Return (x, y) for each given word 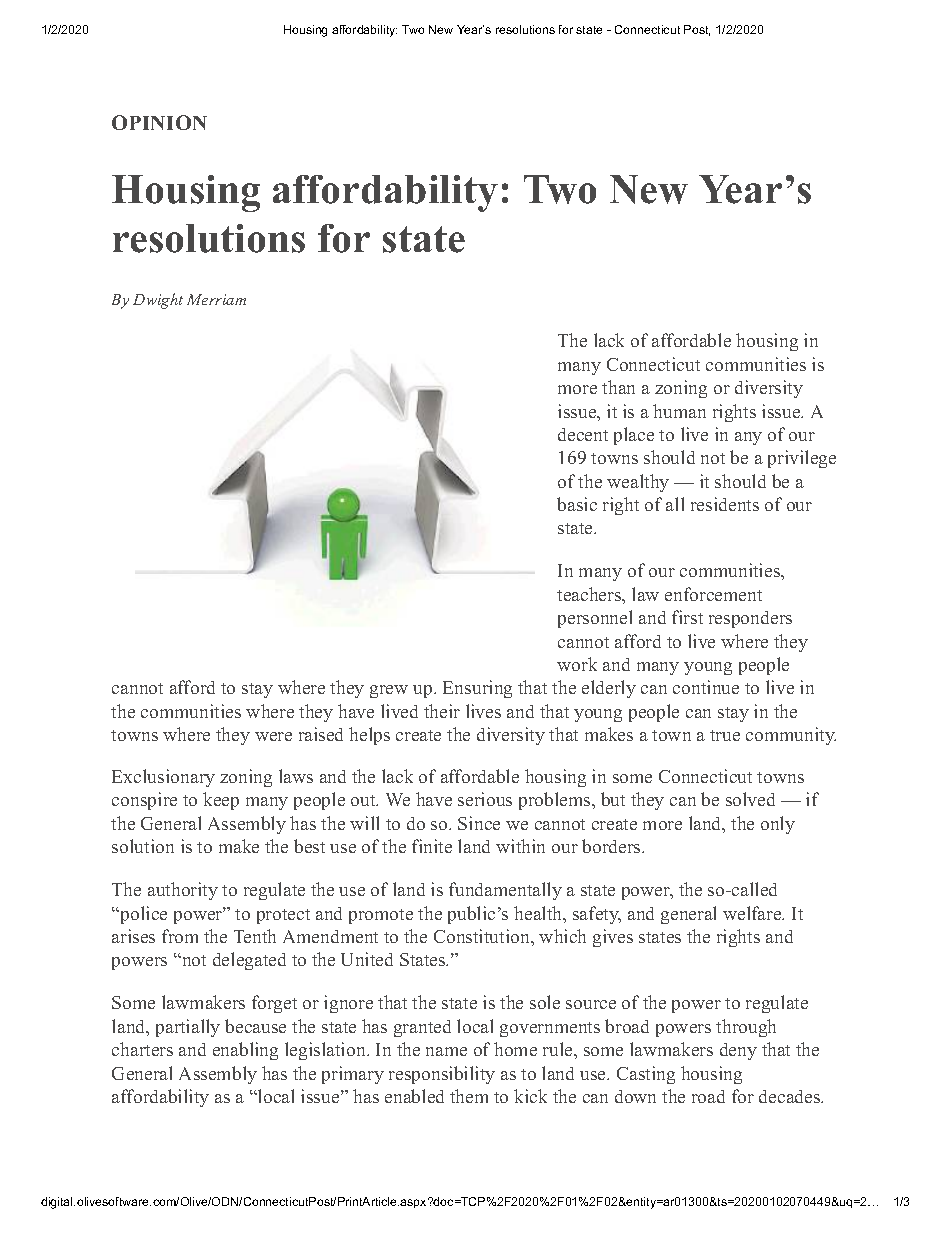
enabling (245, 1051)
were (273, 736)
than (618, 387)
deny (738, 1051)
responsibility (442, 1075)
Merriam (216, 299)
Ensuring (477, 689)
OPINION (159, 122)
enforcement (713, 594)
